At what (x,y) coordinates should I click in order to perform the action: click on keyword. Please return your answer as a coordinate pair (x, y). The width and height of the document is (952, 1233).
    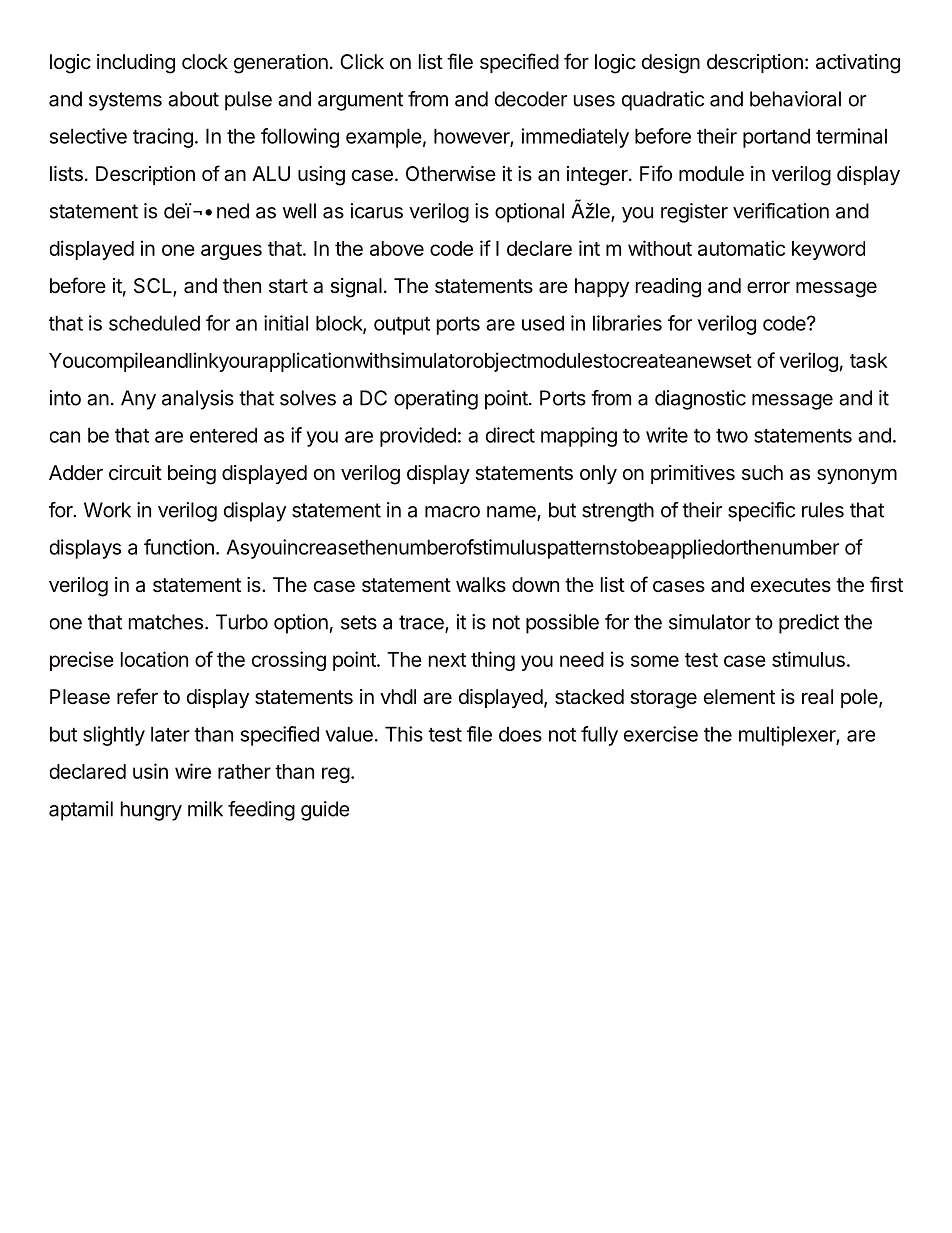
    Looking at the image, I should click on (828, 250).
